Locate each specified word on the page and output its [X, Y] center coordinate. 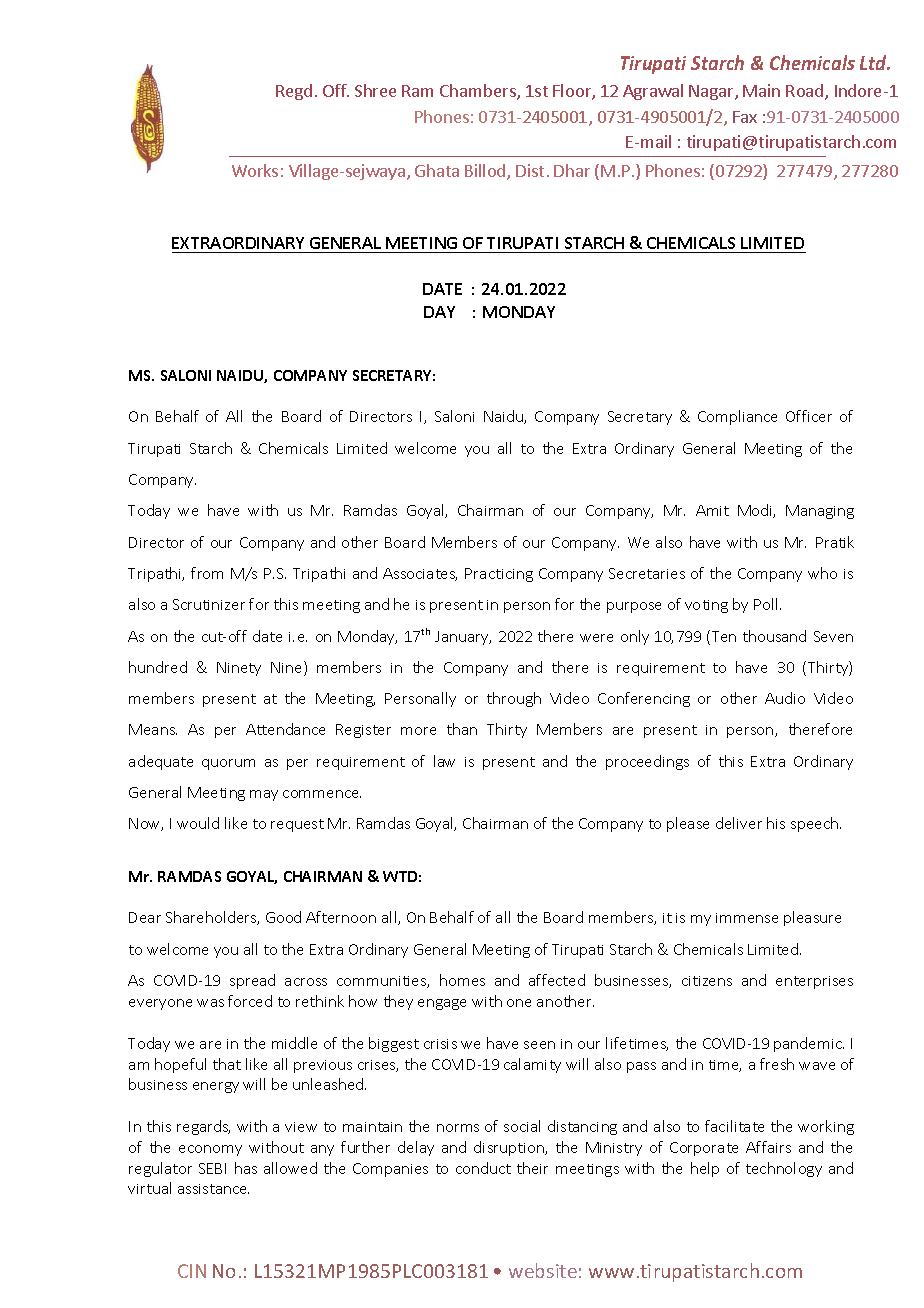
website [543, 1270]
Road [806, 92]
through [514, 699]
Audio [785, 698]
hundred [158, 667]
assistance [213, 1189]
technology [784, 1169]
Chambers [479, 92]
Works [255, 170]
